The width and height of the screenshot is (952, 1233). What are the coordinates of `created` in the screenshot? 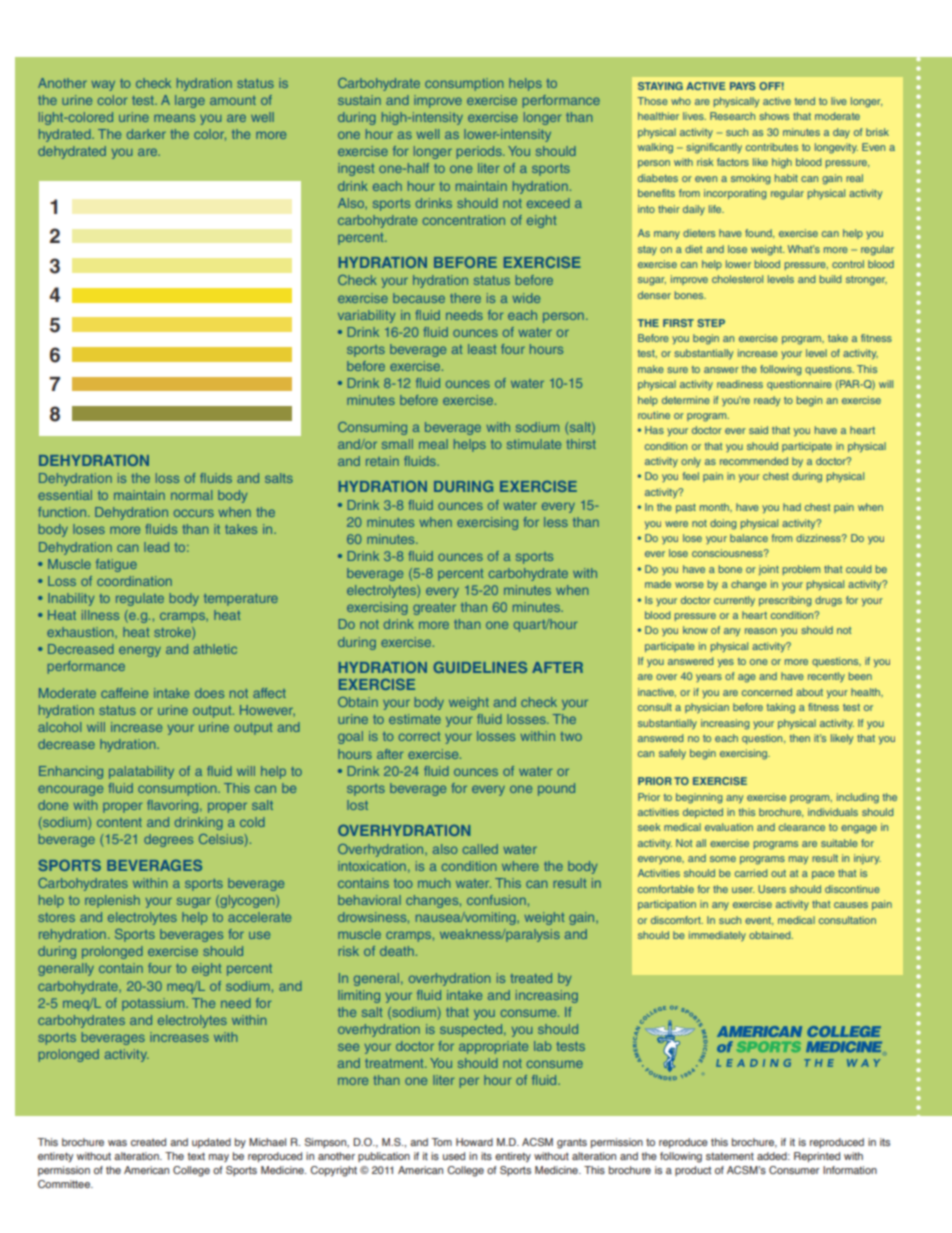 It's located at (148, 1142).
